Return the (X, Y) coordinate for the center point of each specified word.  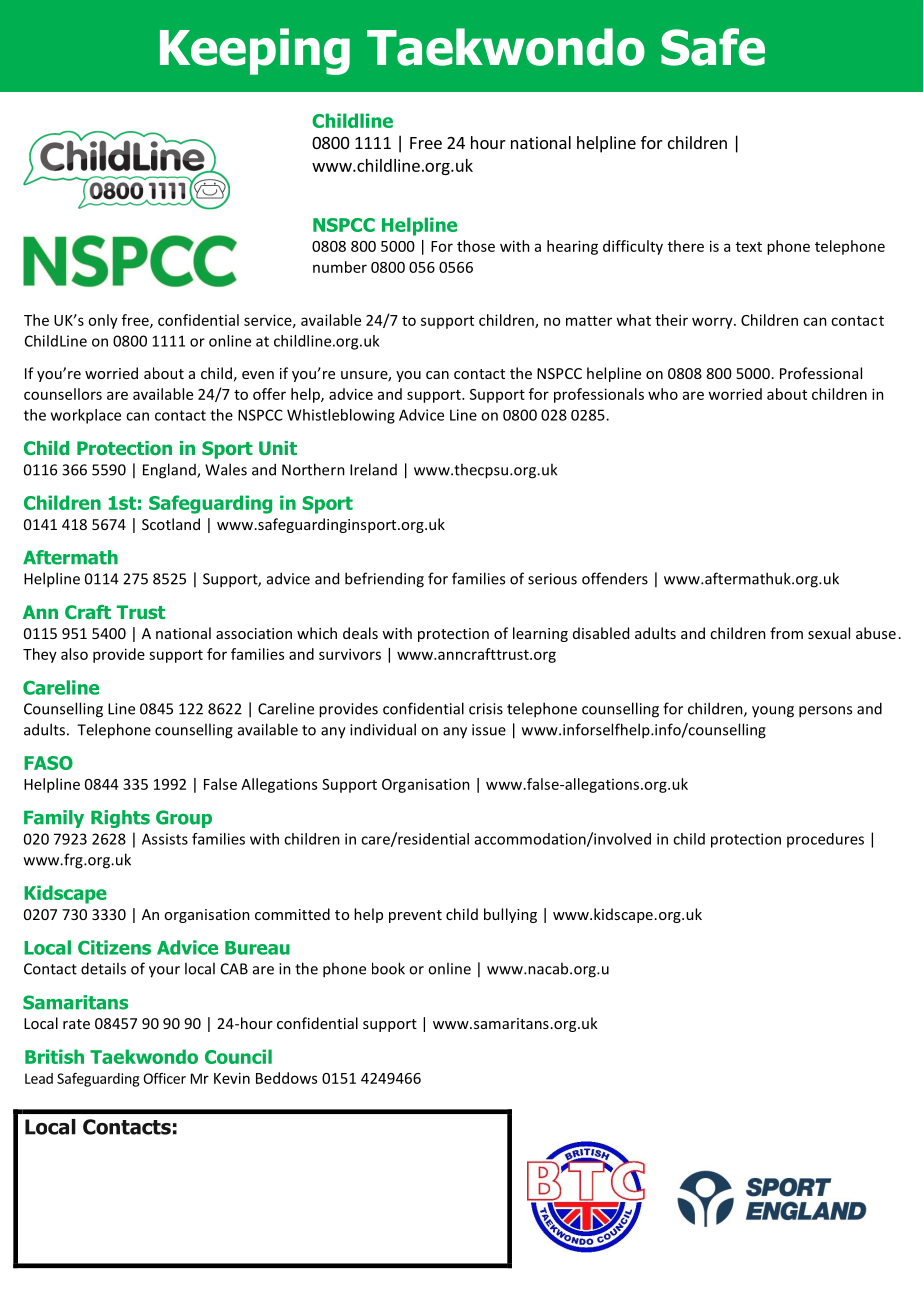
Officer (164, 1078)
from (786, 633)
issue (489, 730)
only (103, 321)
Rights (120, 819)
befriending (384, 580)
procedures (825, 840)
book (388, 968)
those (476, 246)
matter (589, 321)
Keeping (255, 51)
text (749, 247)
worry (713, 323)
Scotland (171, 524)
